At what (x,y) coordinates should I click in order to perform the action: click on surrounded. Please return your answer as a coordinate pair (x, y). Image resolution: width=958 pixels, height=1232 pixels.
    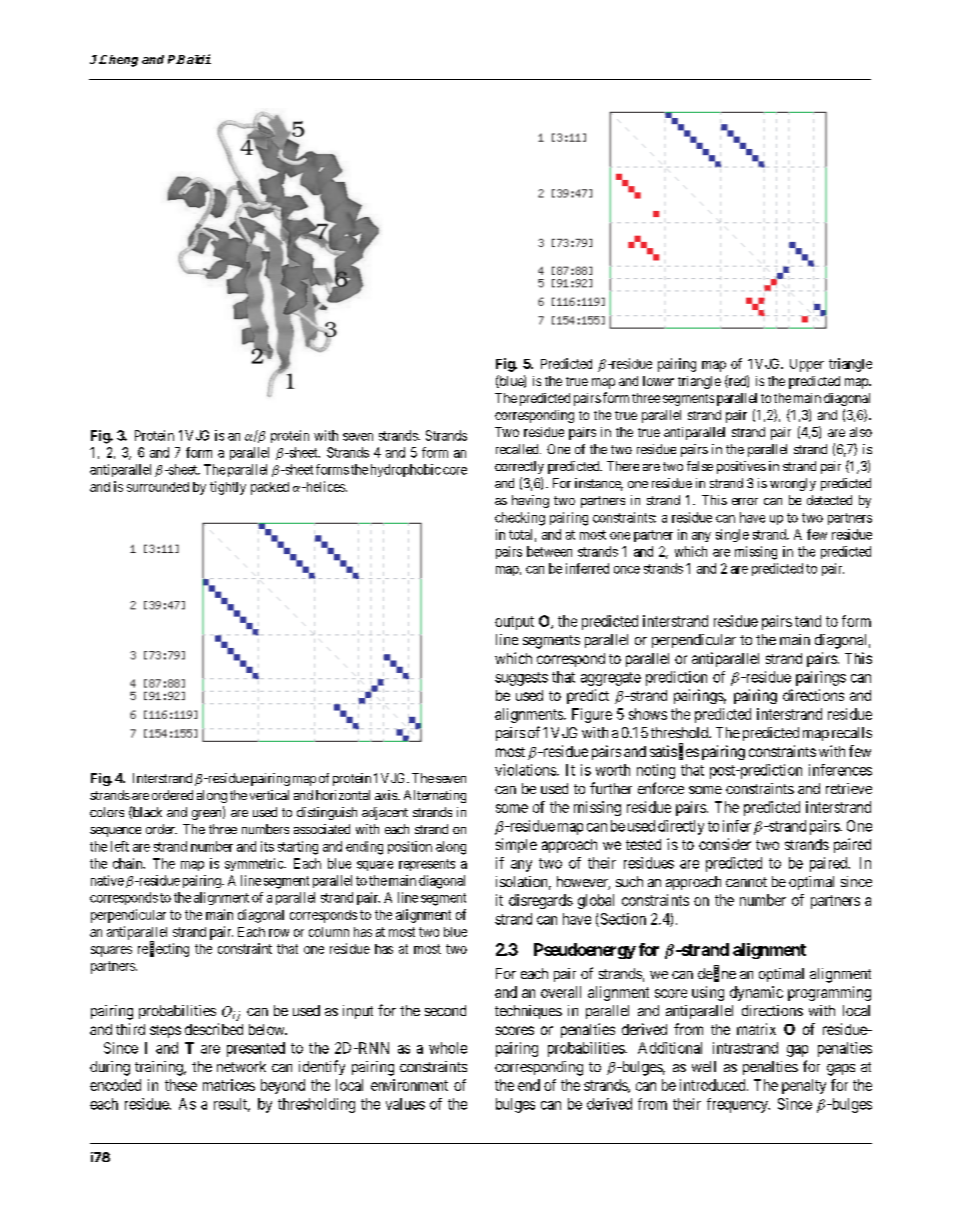
    Looking at the image, I should click on (158, 487).
